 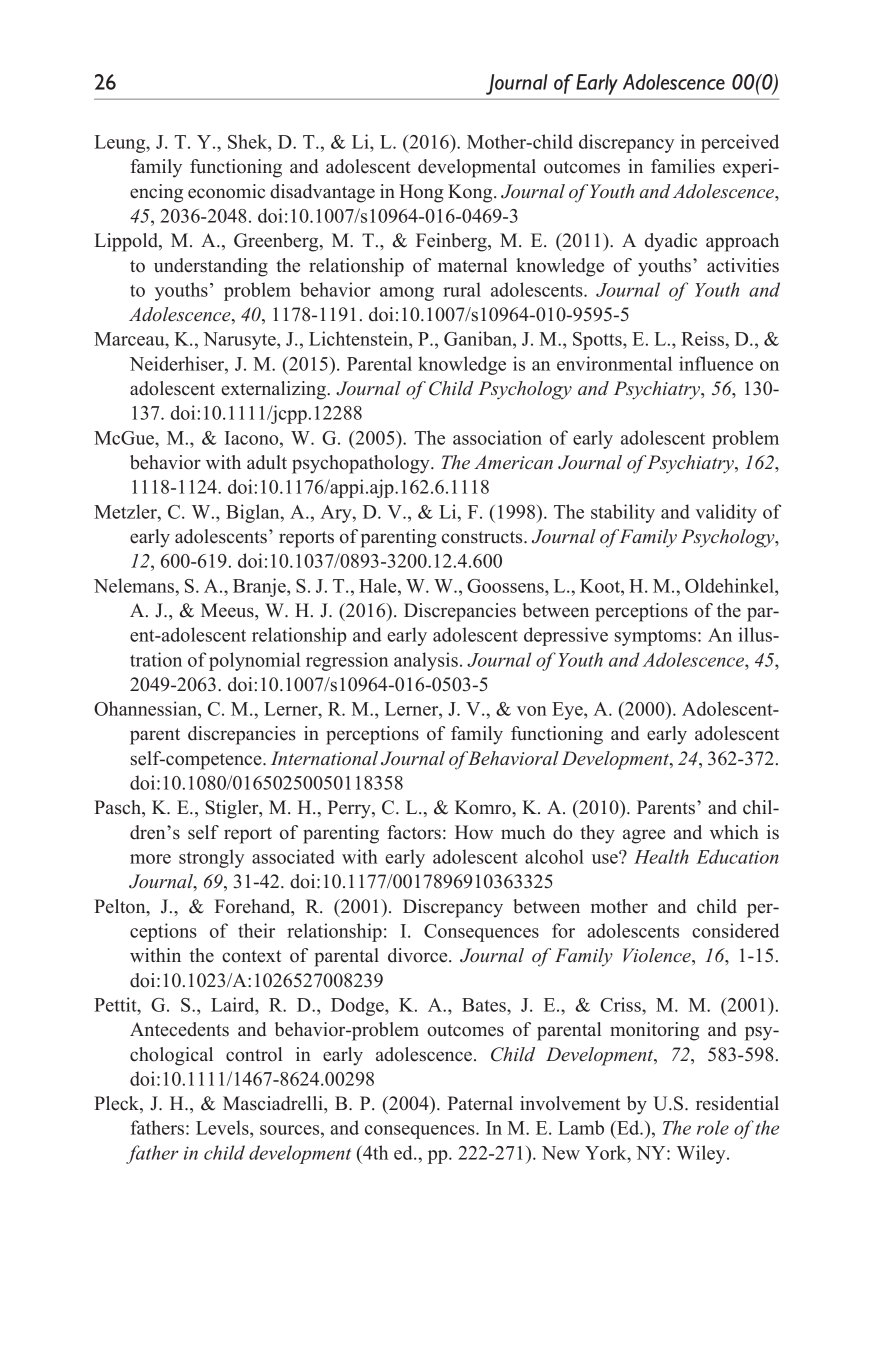 I want to click on strongly, so click(x=211, y=858).
